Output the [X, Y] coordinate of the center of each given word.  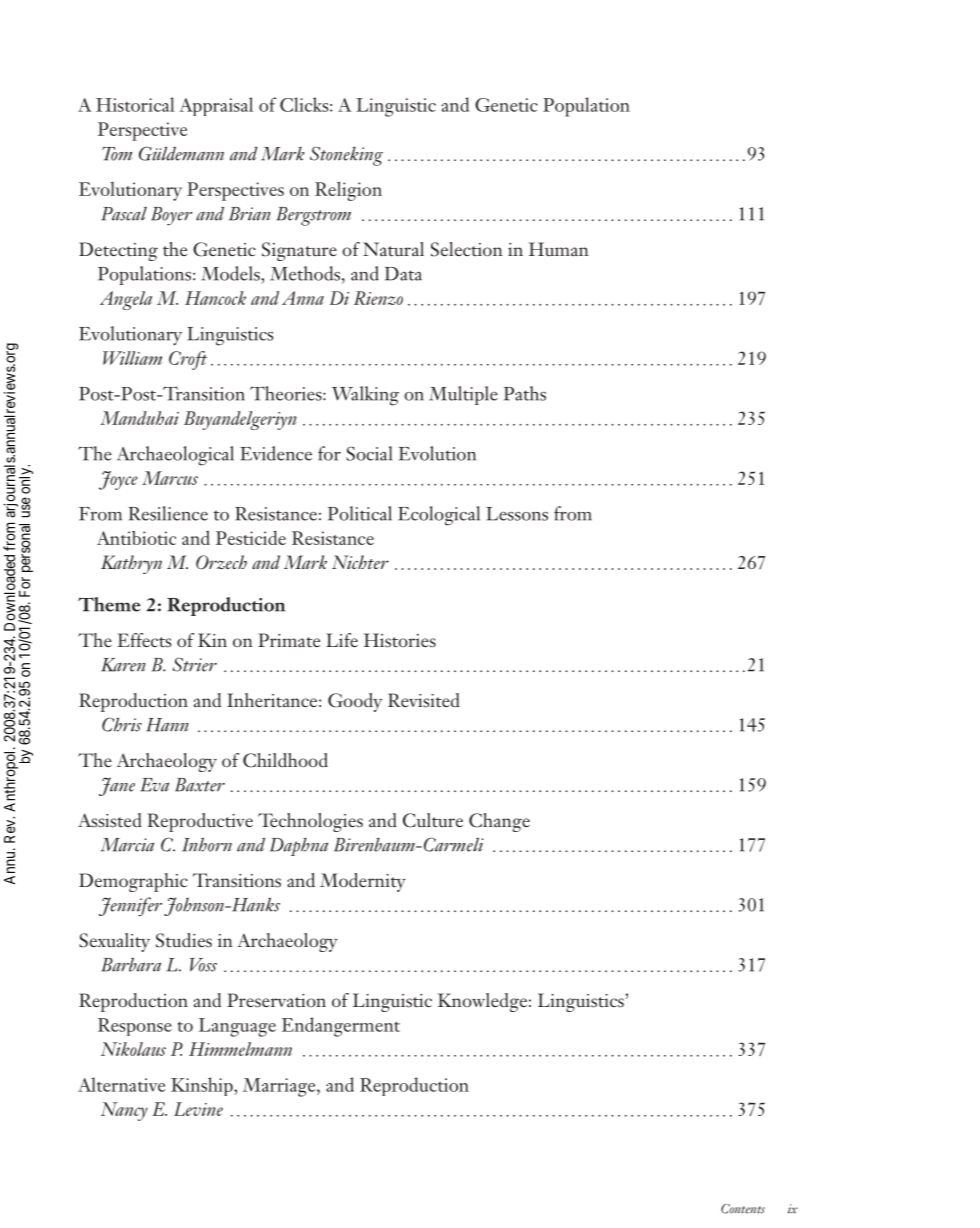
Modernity [363, 882]
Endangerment [341, 1027]
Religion [348, 191]
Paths [525, 393]
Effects [144, 640]
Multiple [463, 395]
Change [499, 822]
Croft [188, 360]
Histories [400, 640]
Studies [184, 940]
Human [559, 249]
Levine [198, 1109]
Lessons [517, 514]
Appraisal [216, 106]
